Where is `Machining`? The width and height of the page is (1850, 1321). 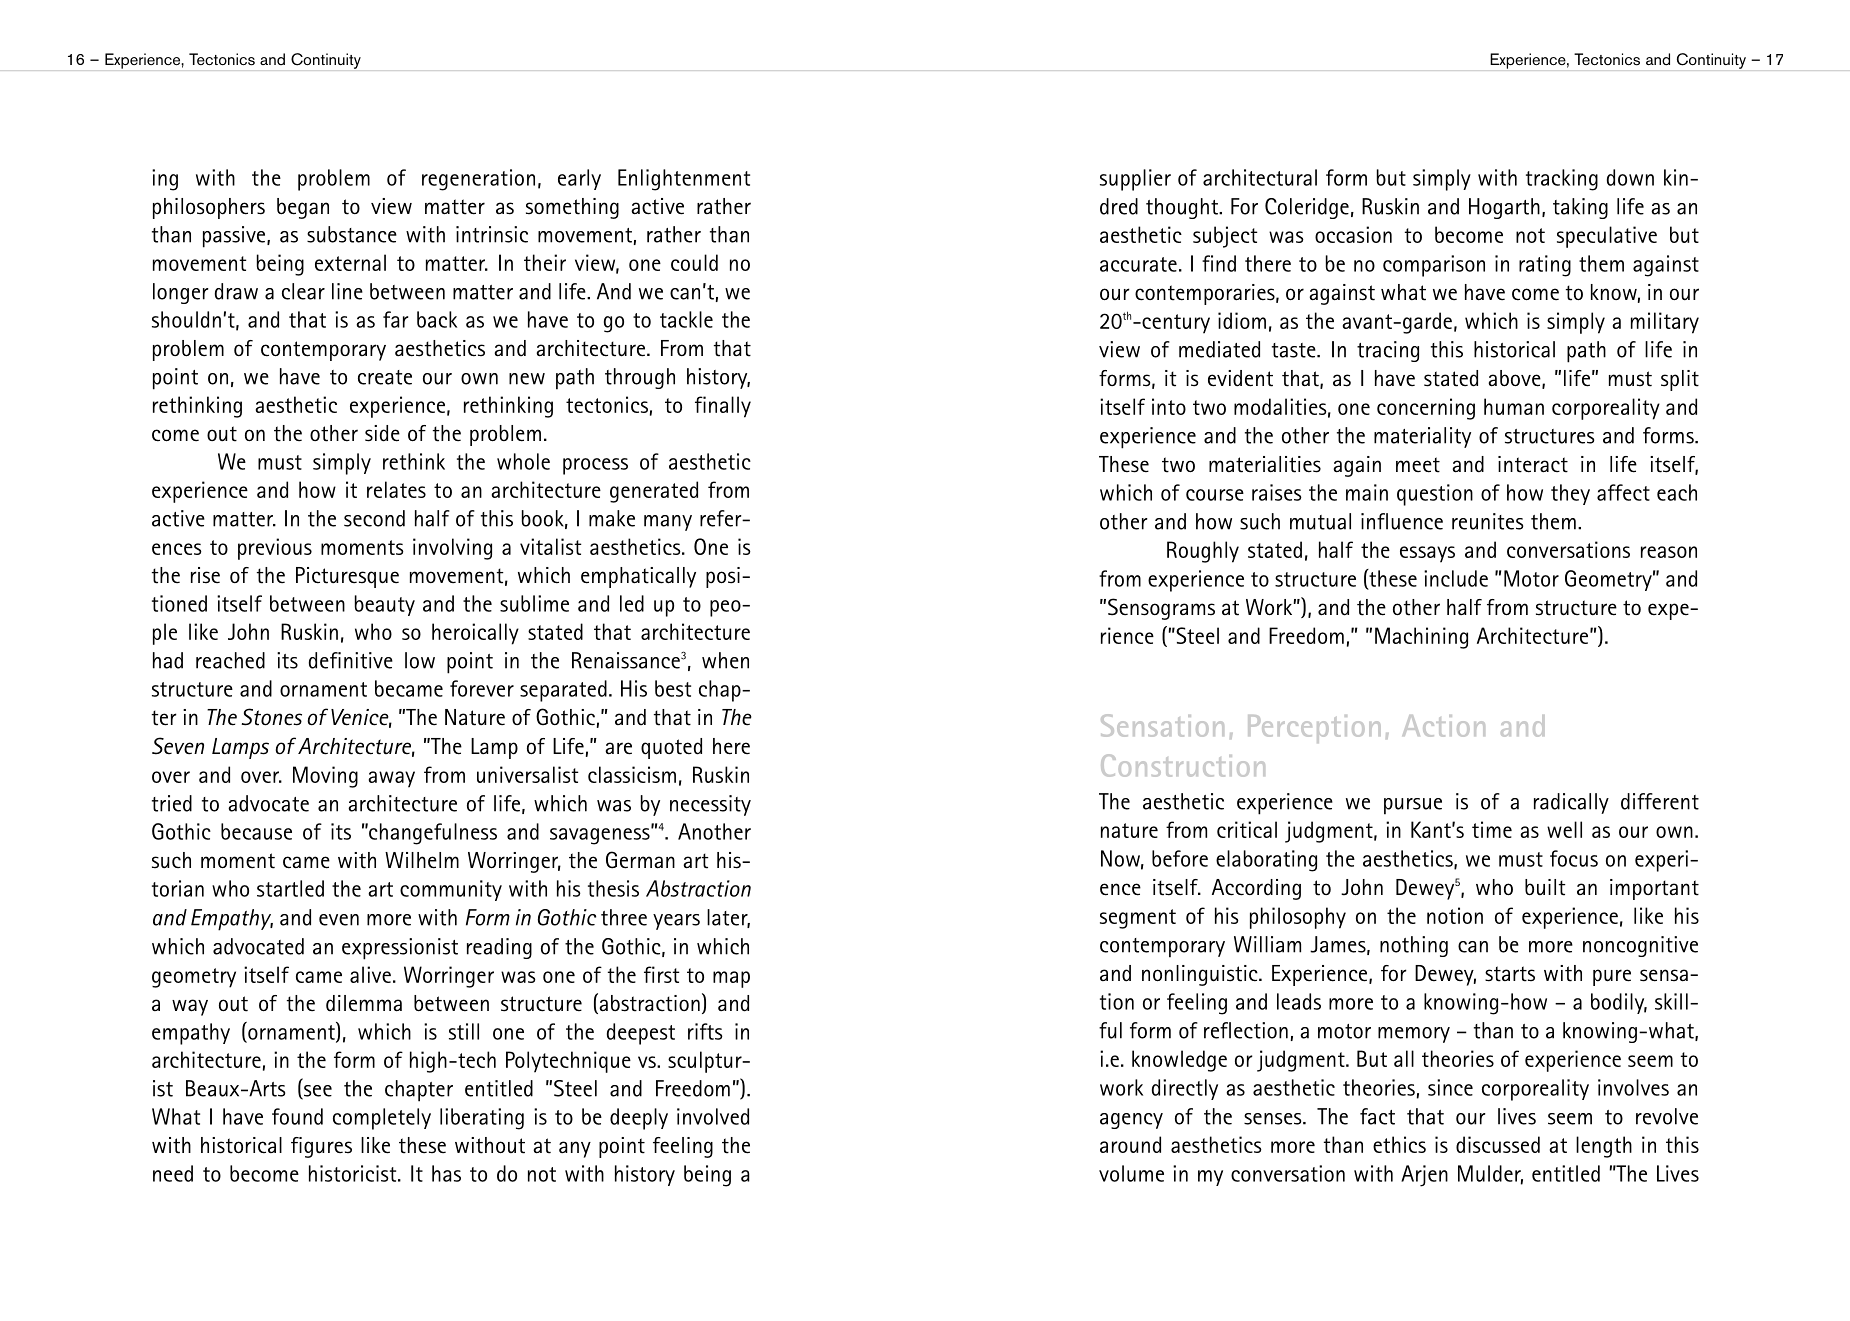
Machining is located at coordinates (1421, 638).
